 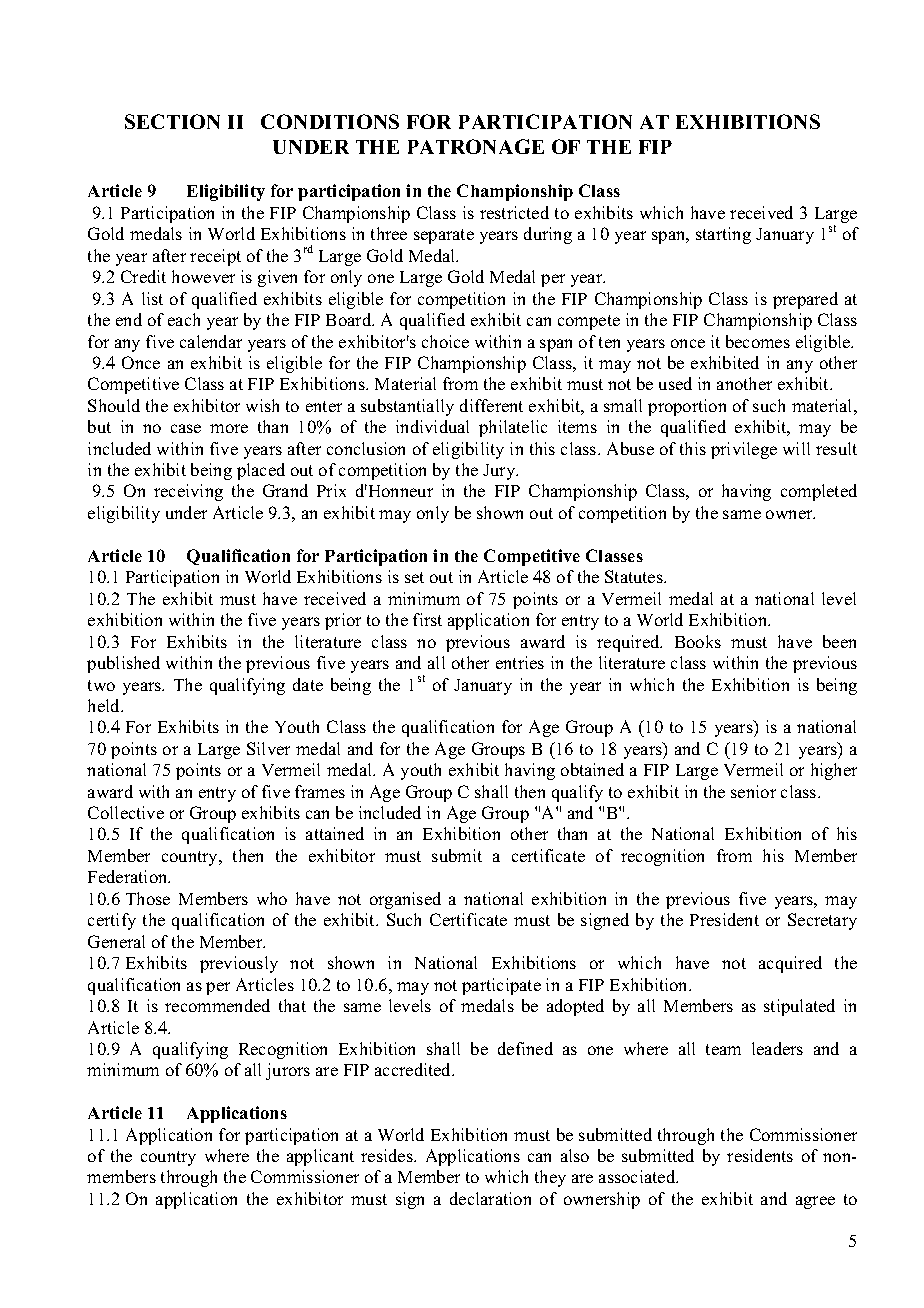 What do you see at coordinates (126, 812) in the page?
I see `Collective` at bounding box center [126, 812].
